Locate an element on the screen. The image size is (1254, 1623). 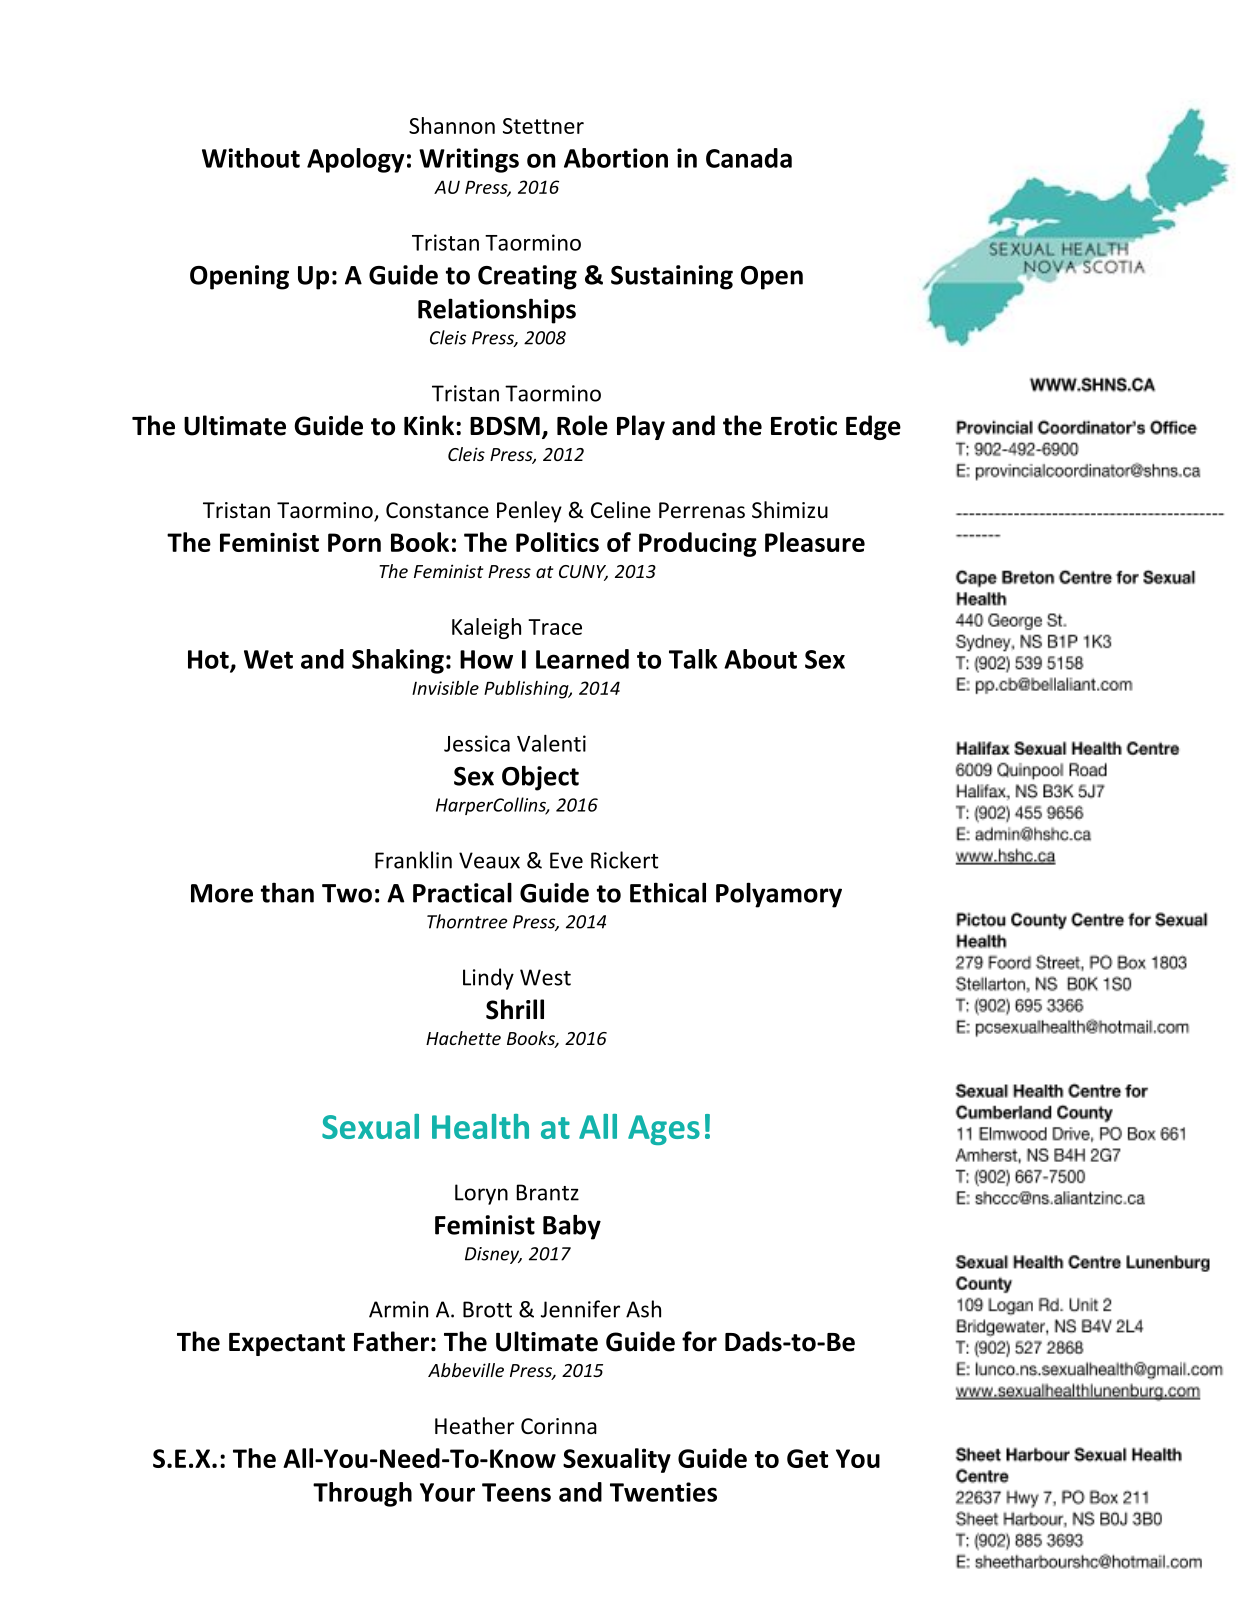
Teens is located at coordinates (516, 1492).
